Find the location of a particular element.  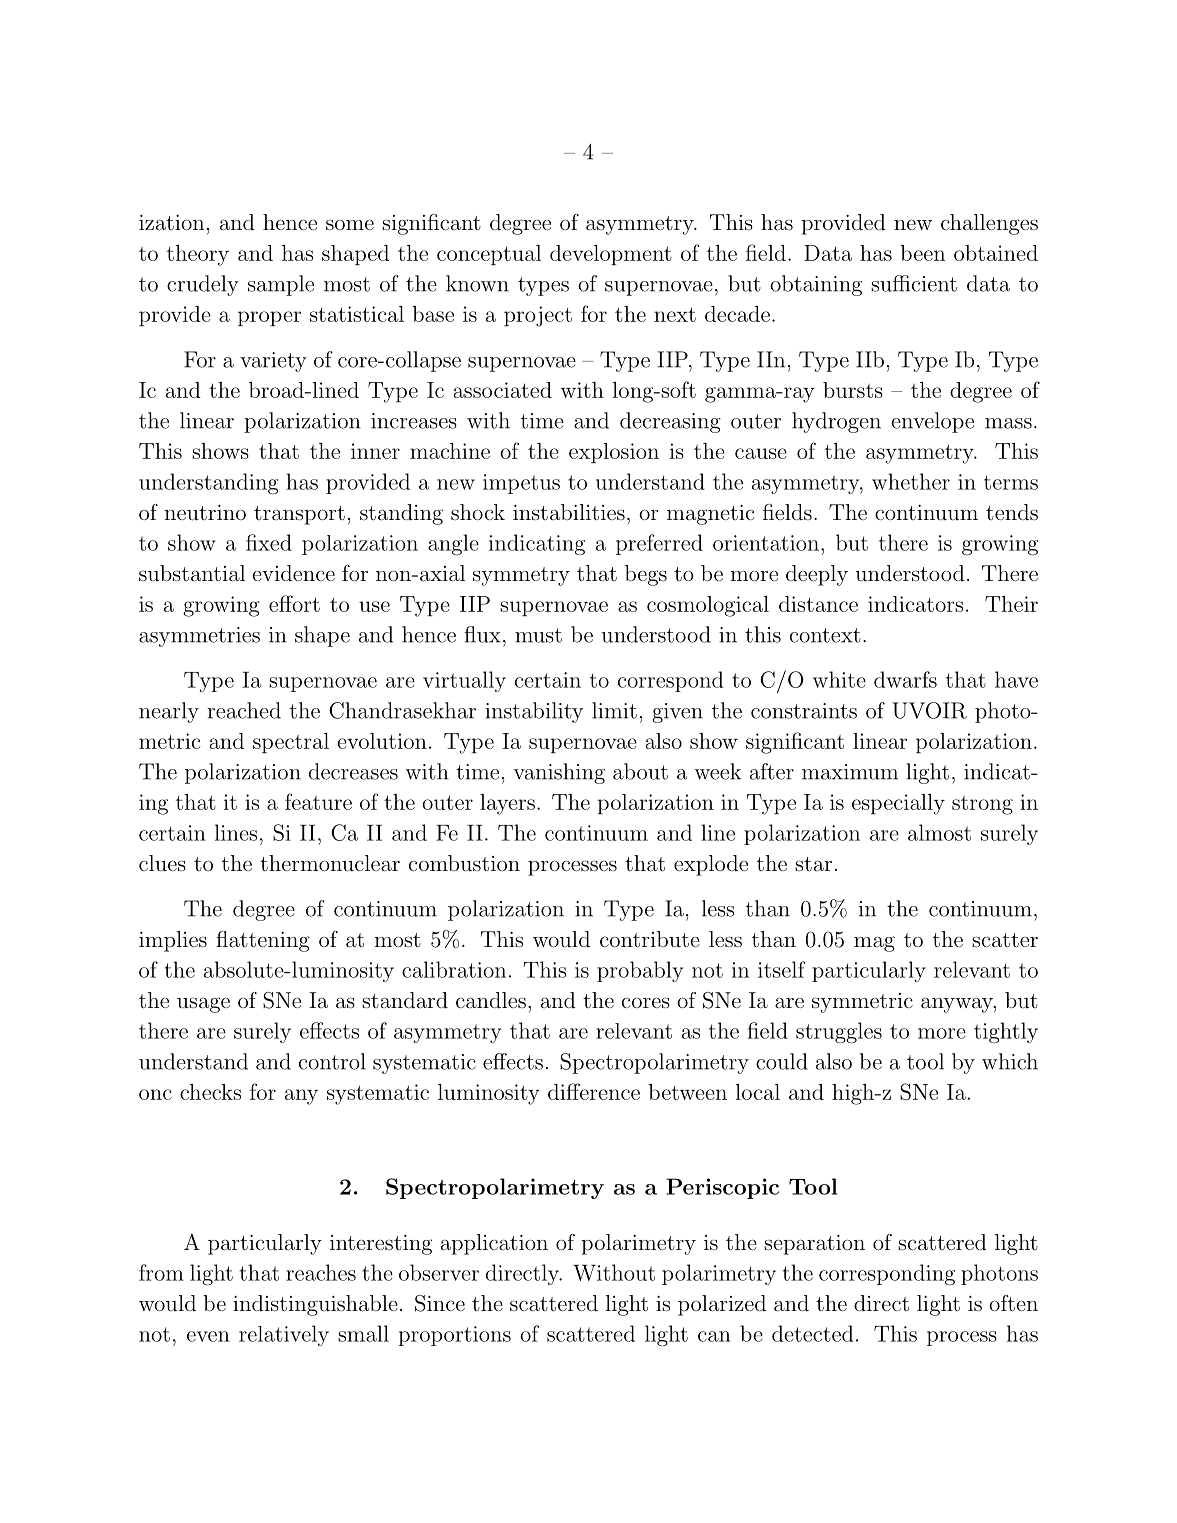

been is located at coordinates (922, 253).
